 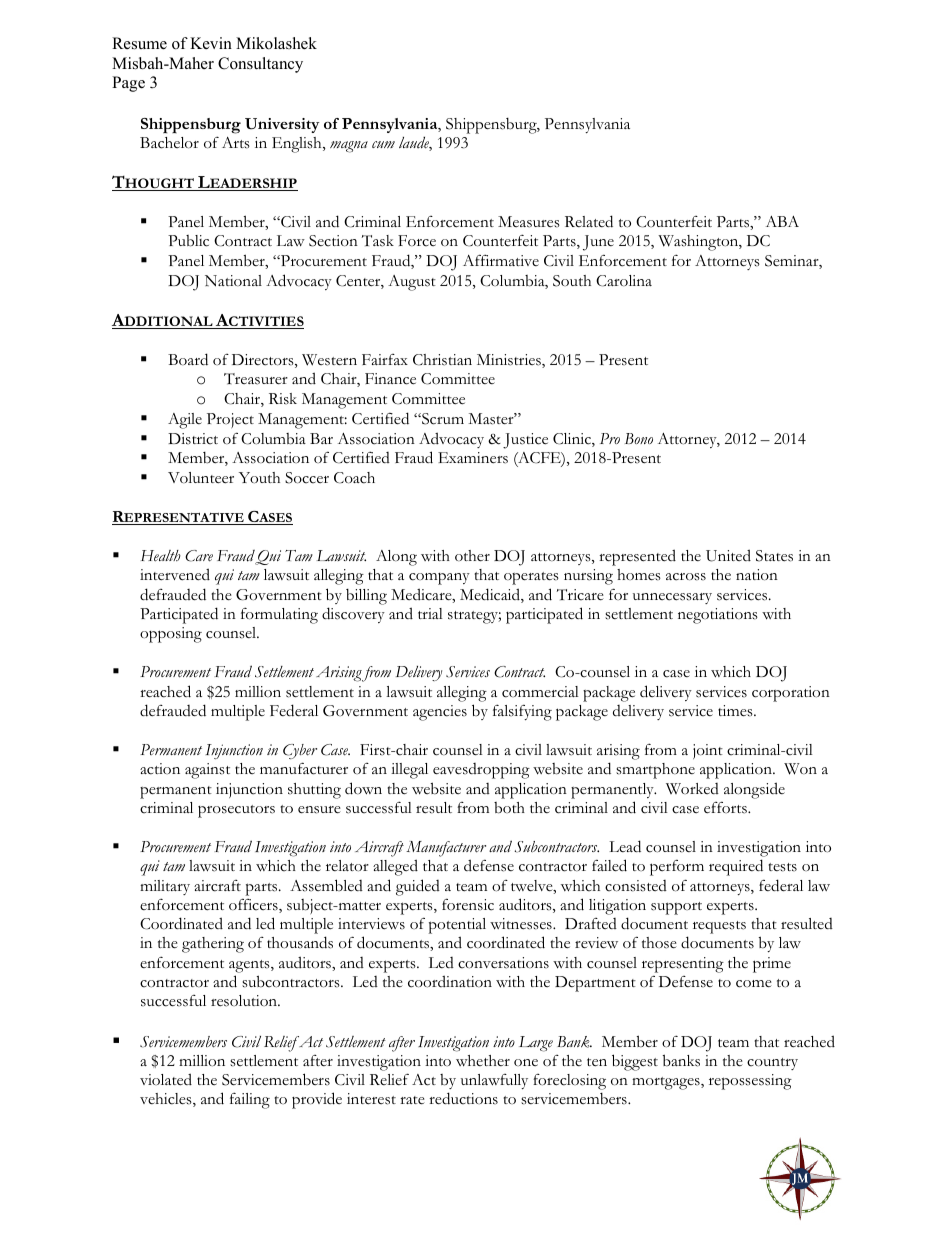 What do you see at coordinates (349, 147) in the page?
I see `magna` at bounding box center [349, 147].
